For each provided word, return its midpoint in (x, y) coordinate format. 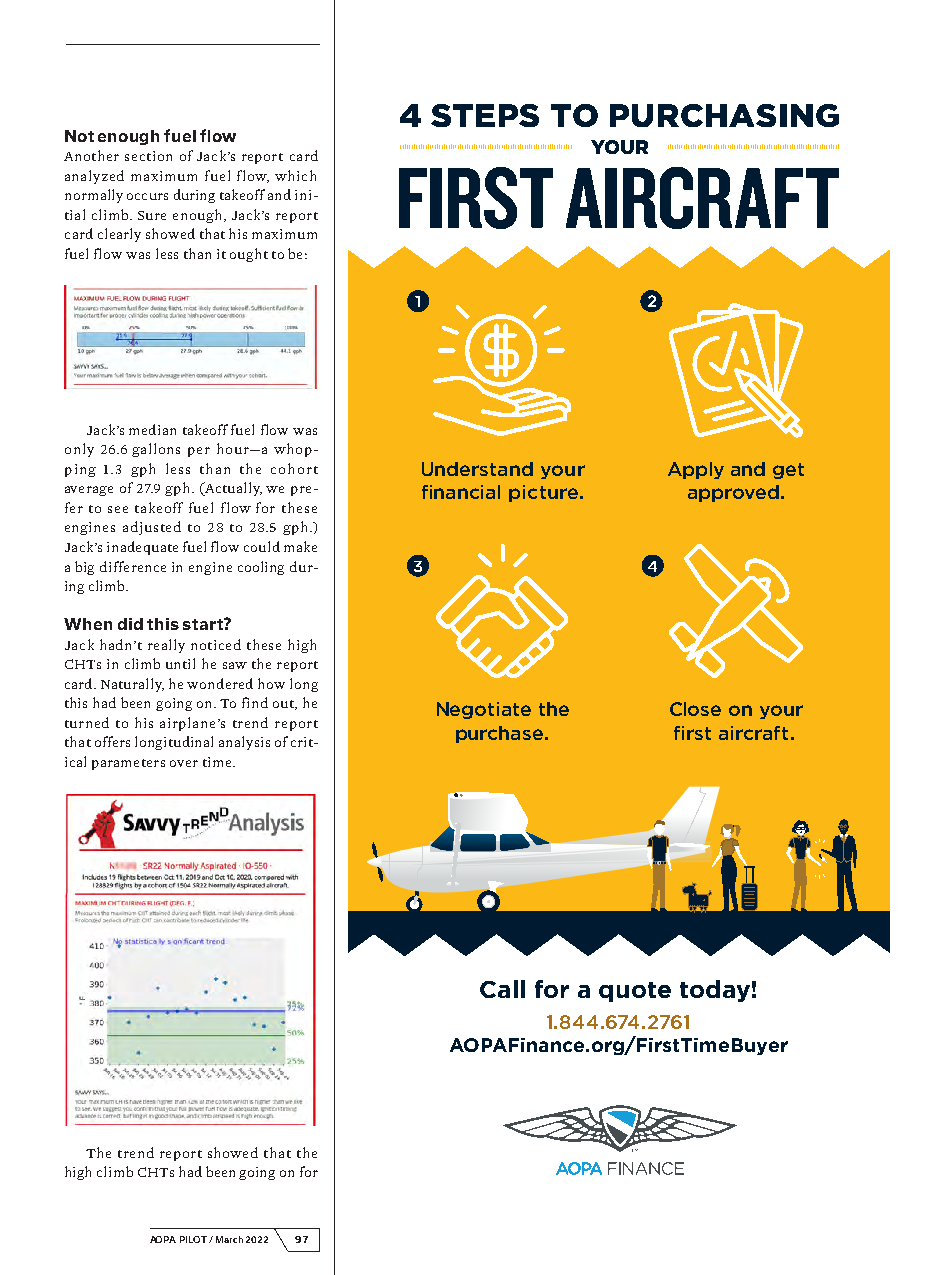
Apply (696, 470)
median (152, 429)
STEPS (485, 115)
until (180, 663)
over (184, 763)
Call (502, 989)
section (148, 156)
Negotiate (484, 710)
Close (695, 709)
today (715, 991)
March (229, 1239)
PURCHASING (724, 115)
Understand (477, 469)
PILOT (193, 1239)
